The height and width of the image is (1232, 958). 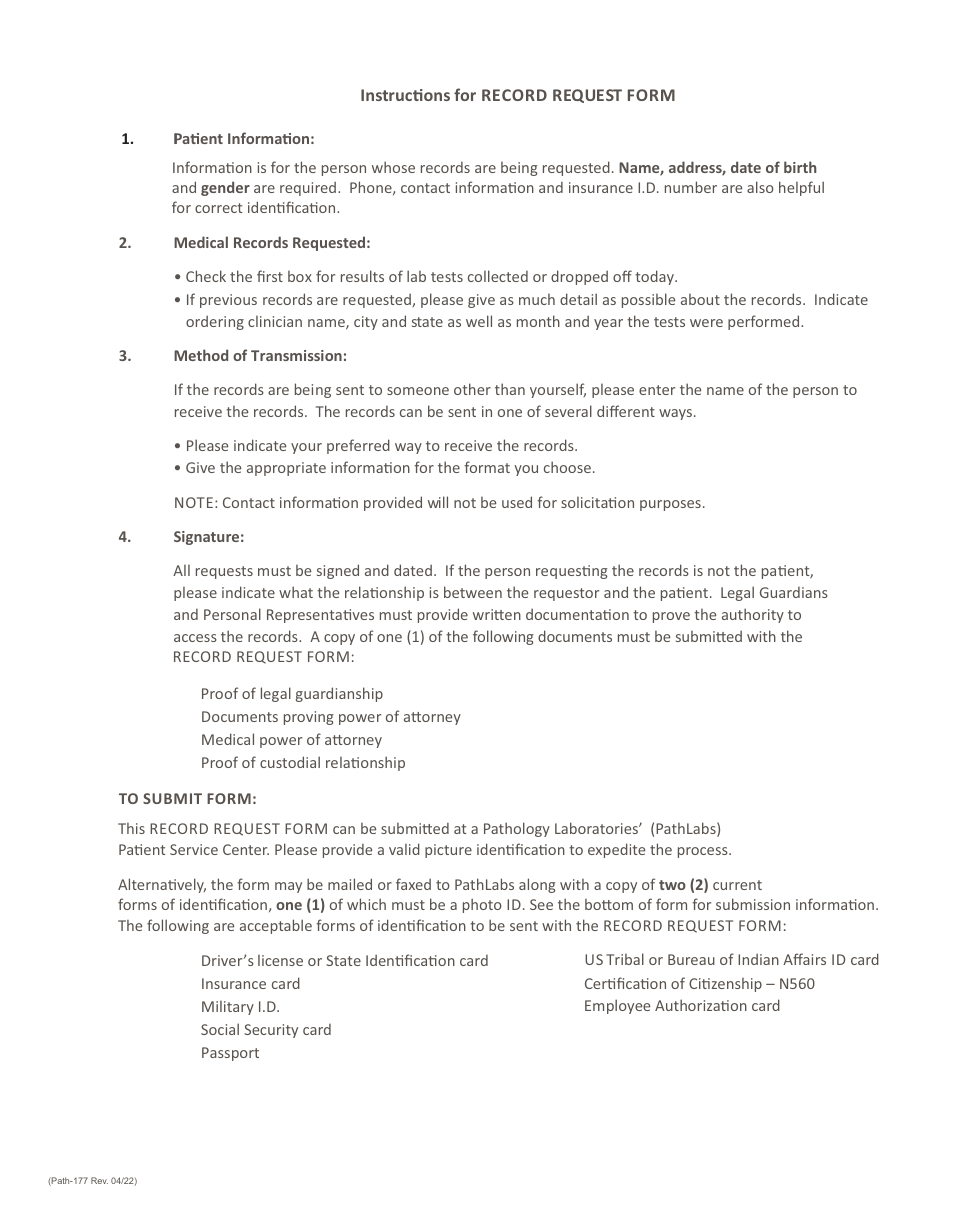 What do you see at coordinates (225, 188) in the image?
I see `gender` at bounding box center [225, 188].
